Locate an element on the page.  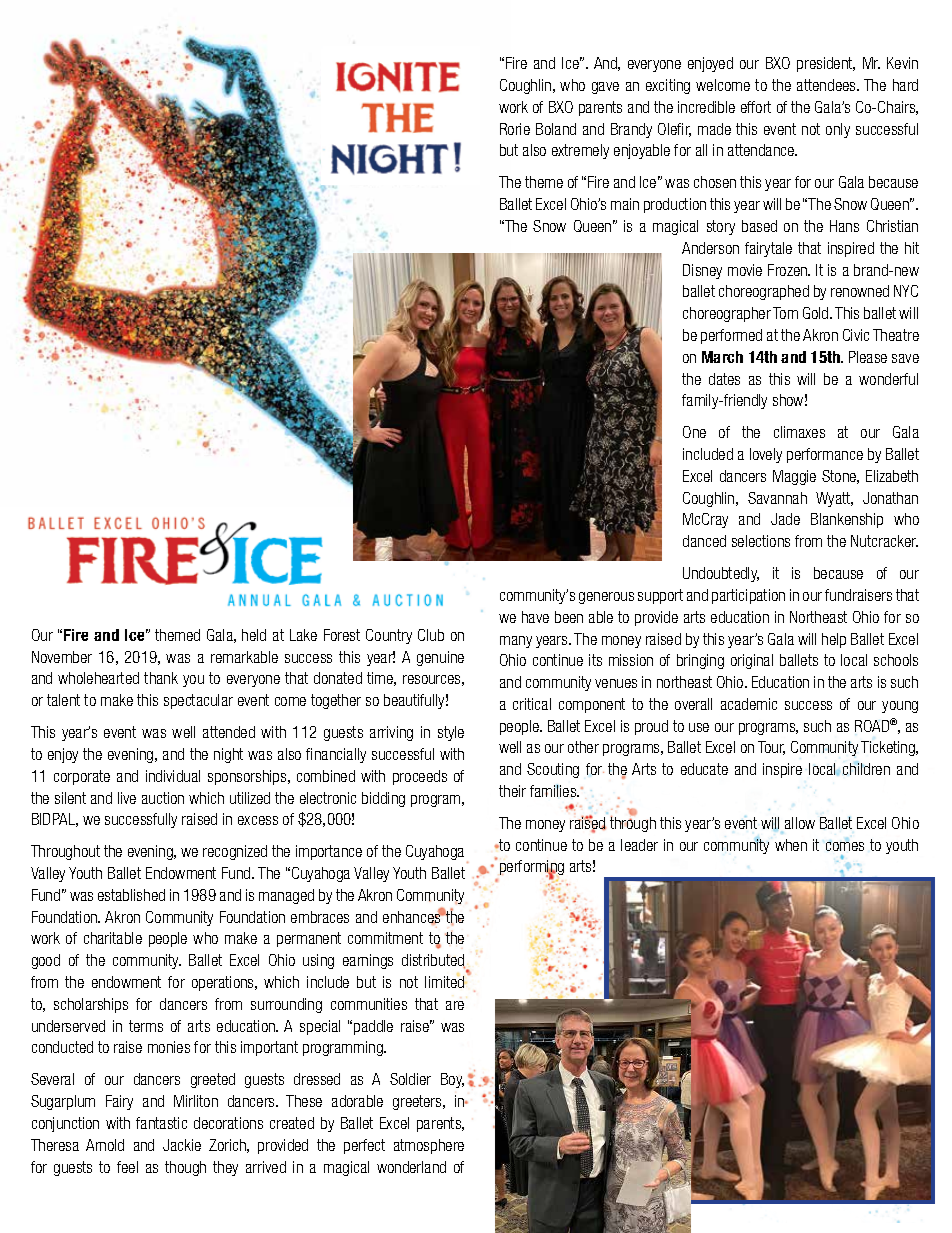
attendees is located at coordinates (827, 85).
